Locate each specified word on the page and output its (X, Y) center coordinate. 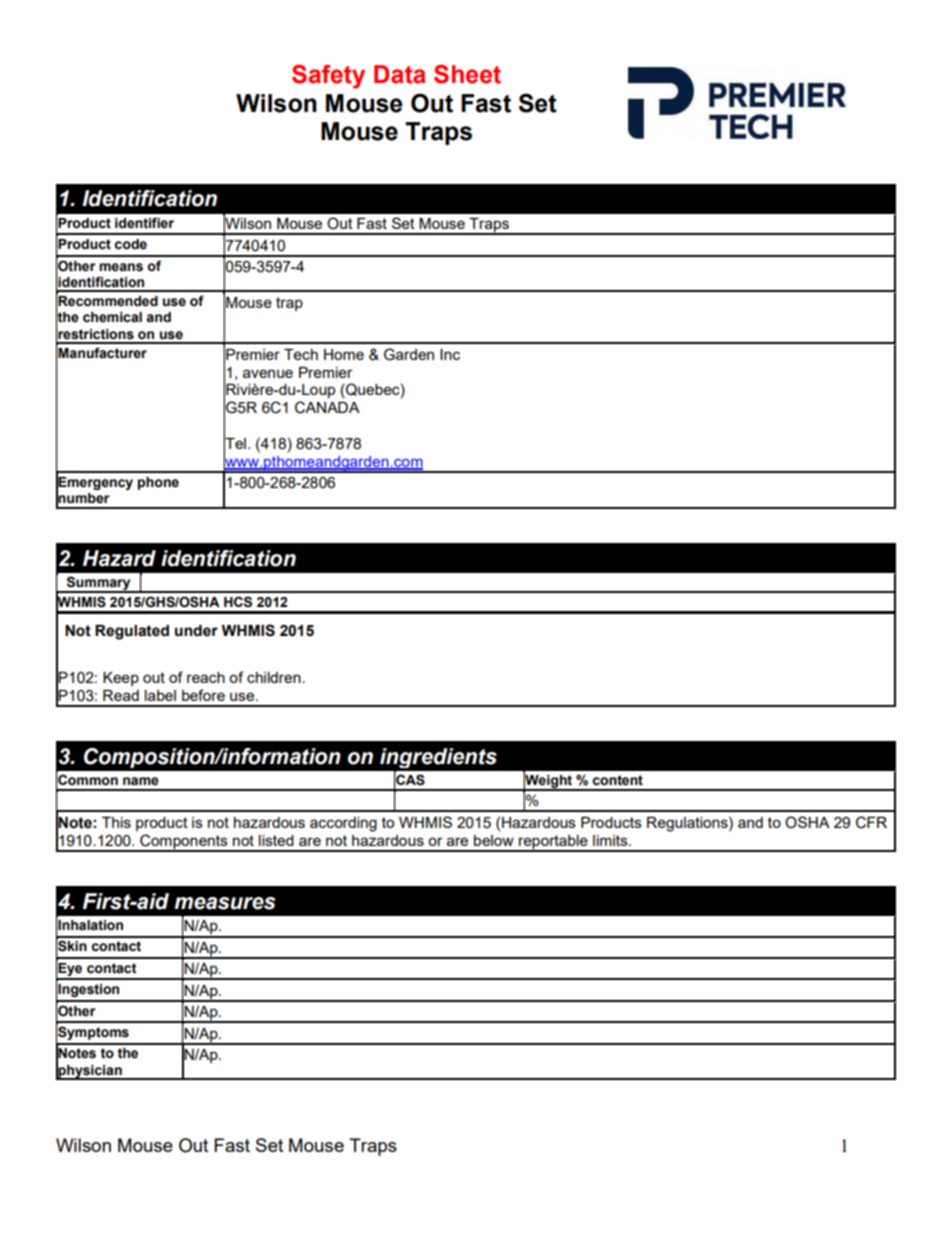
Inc (450, 354)
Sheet (467, 74)
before (203, 695)
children (275, 677)
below (494, 840)
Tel (235, 443)
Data (400, 74)
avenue (268, 373)
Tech (301, 354)
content (618, 780)
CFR (871, 822)
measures (225, 903)
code (131, 244)
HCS (238, 602)
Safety (328, 77)
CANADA (327, 407)
